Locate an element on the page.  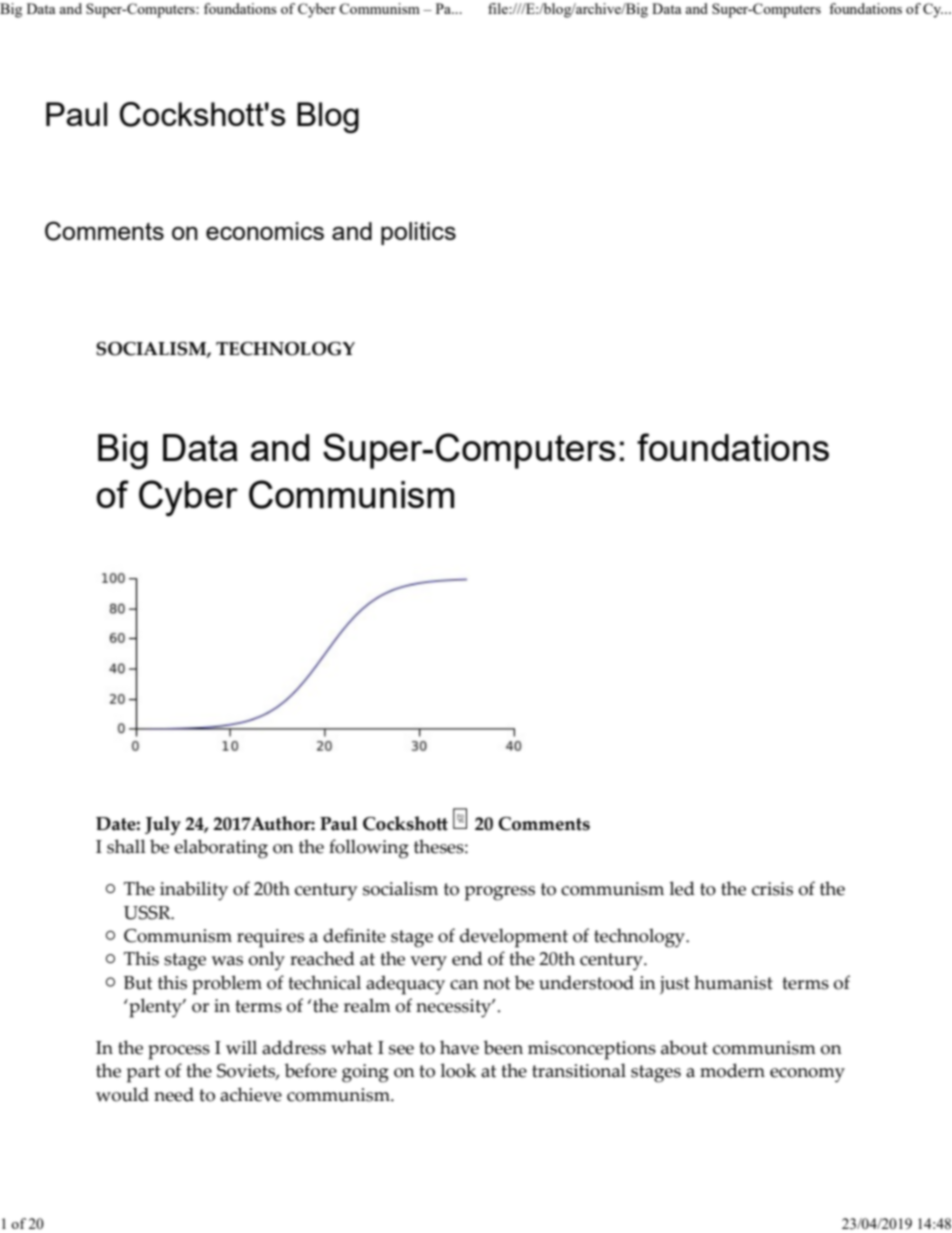
development is located at coordinates (514, 938).
